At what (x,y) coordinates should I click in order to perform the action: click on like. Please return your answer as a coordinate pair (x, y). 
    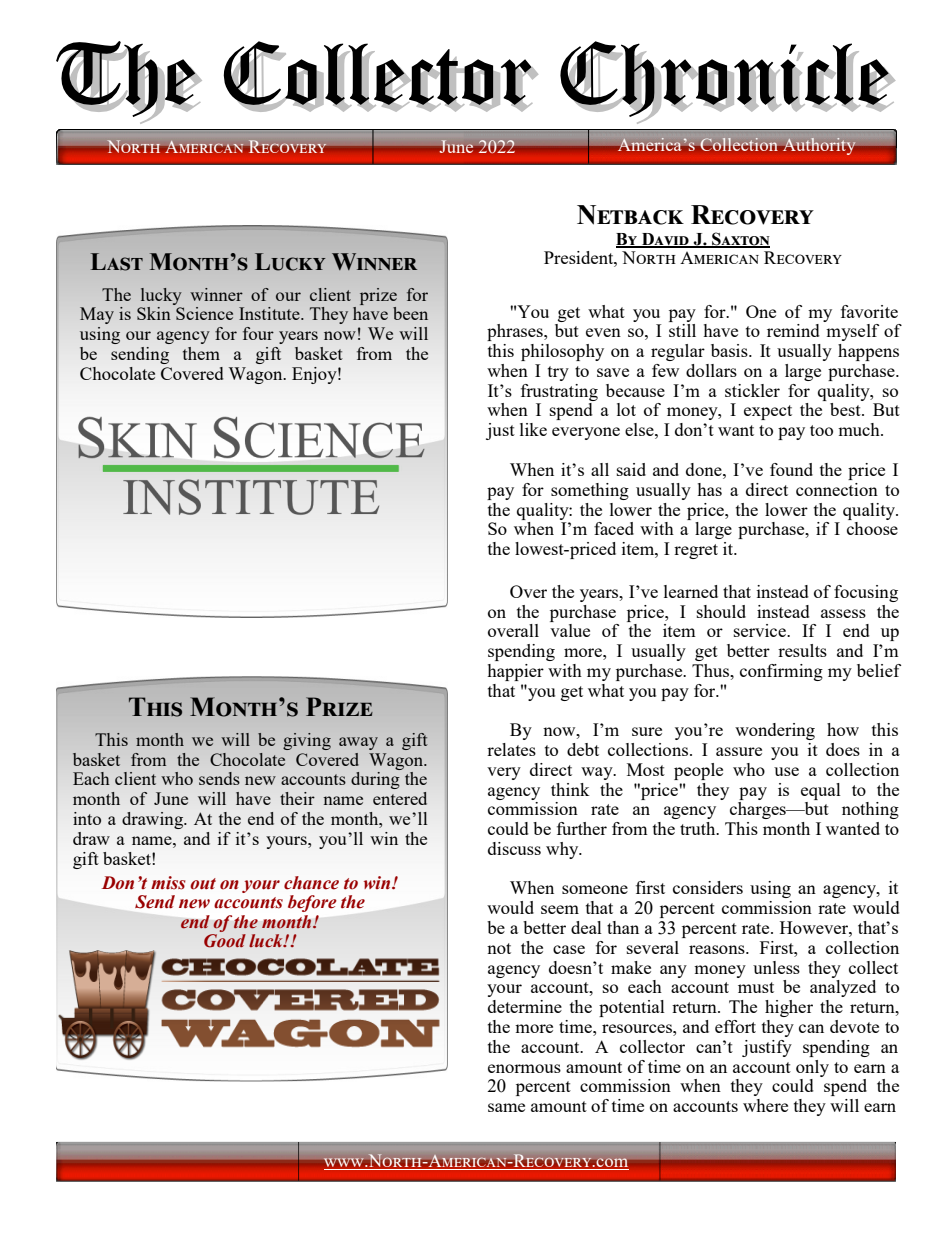
    Looking at the image, I should click on (533, 429).
